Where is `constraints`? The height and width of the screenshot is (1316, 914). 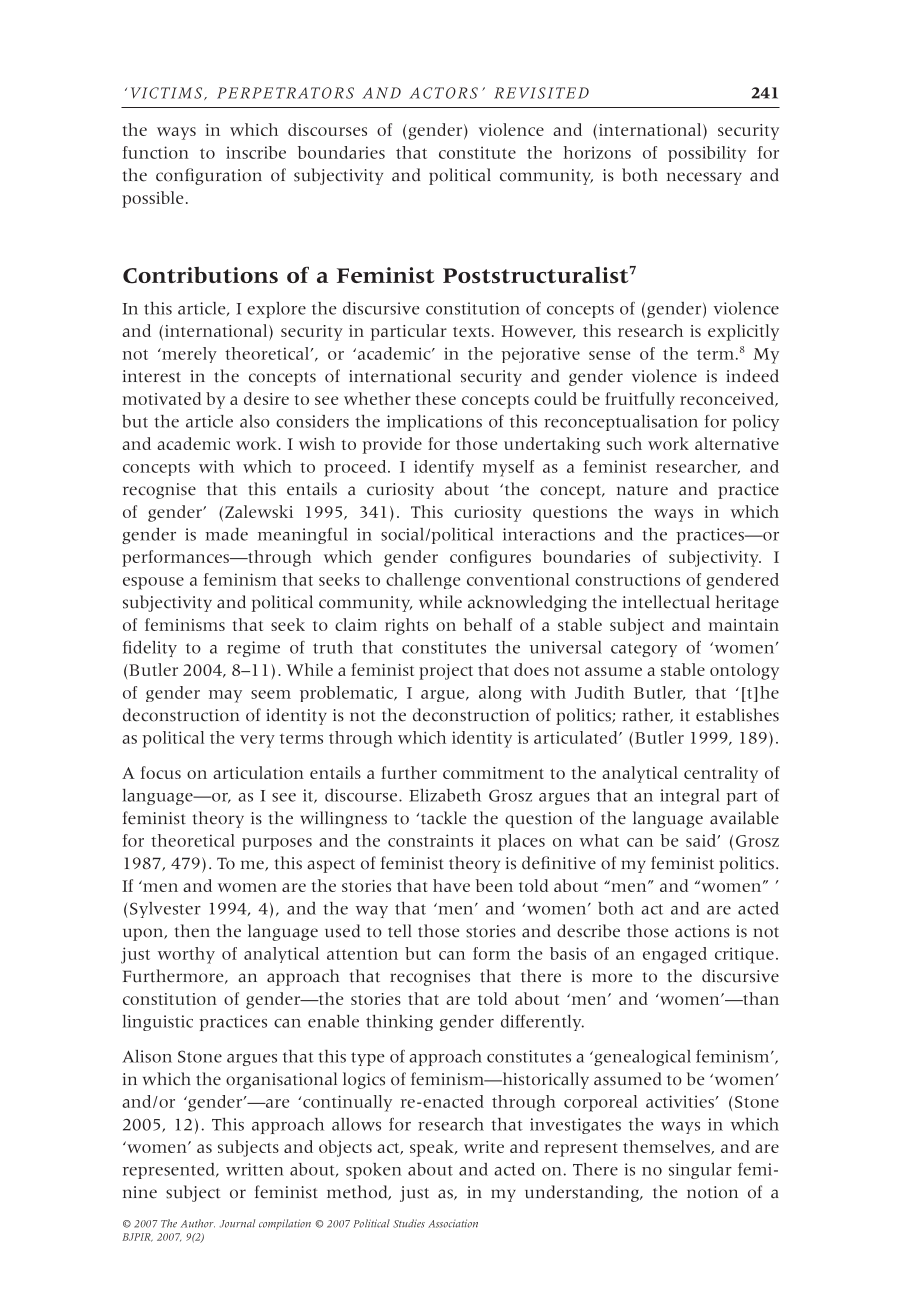
constraints is located at coordinates (430, 840).
